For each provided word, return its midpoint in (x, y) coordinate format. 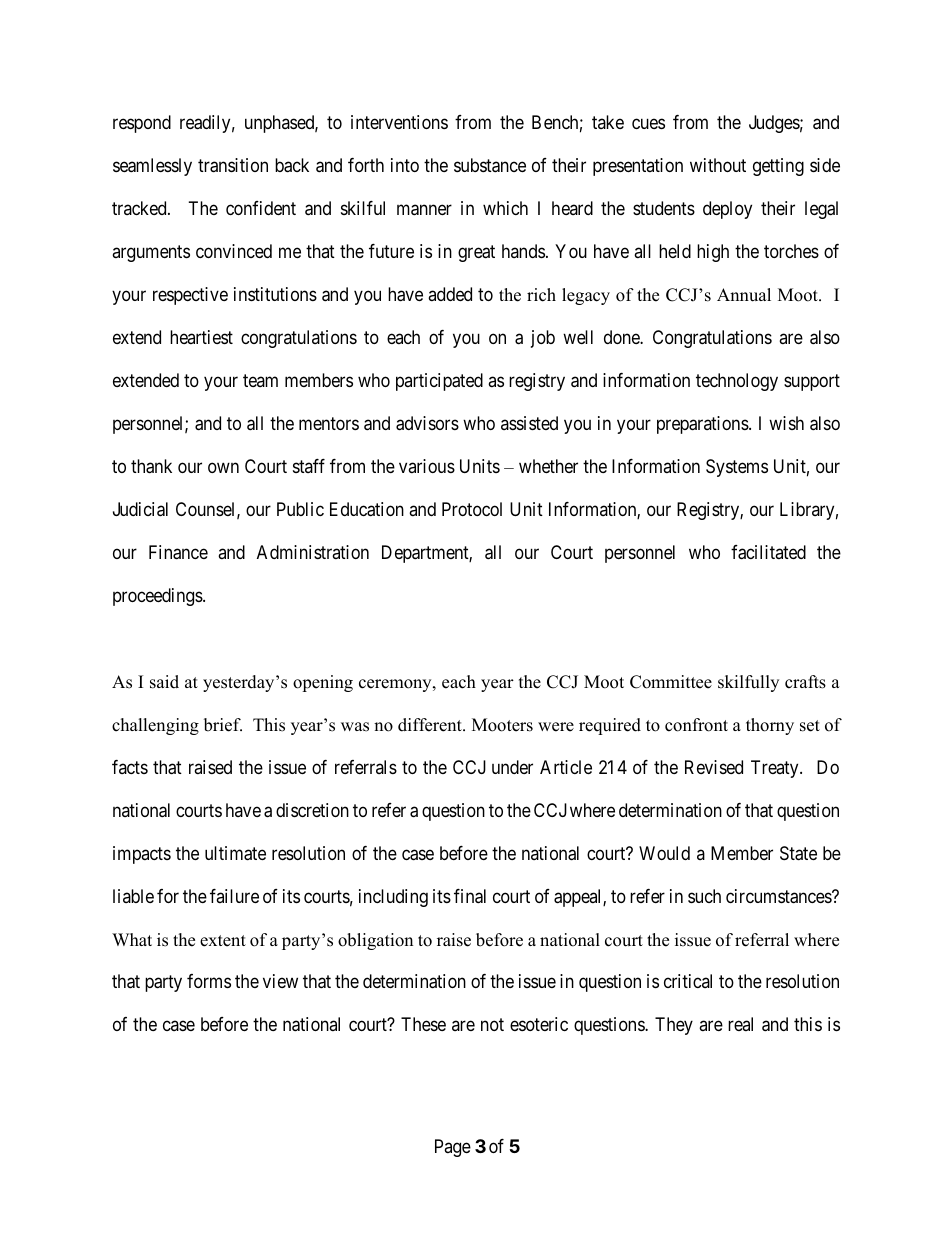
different (431, 725)
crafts (805, 682)
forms (209, 981)
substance (490, 165)
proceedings (158, 597)
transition (233, 165)
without (718, 165)
